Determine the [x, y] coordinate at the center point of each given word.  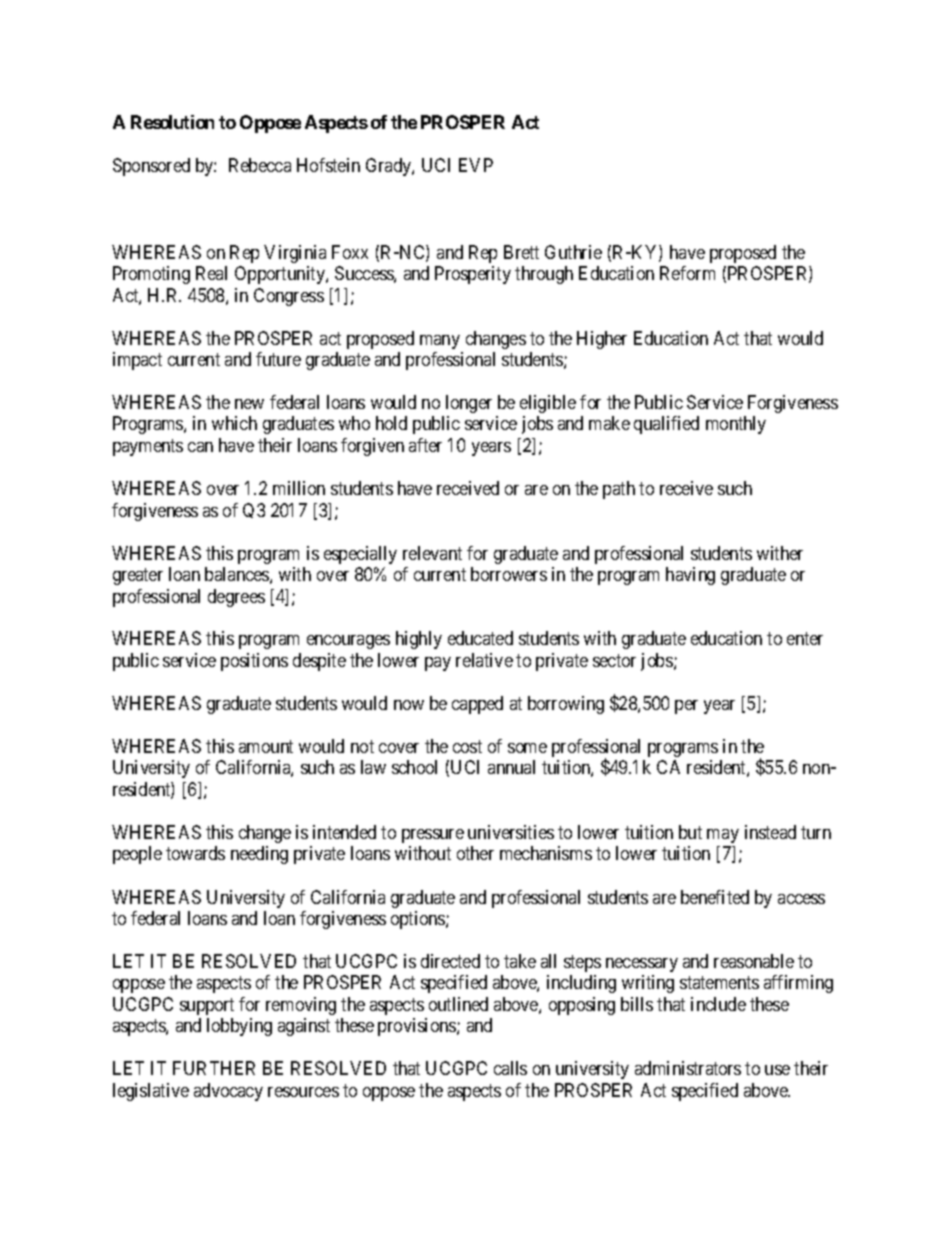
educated [480, 638]
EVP [476, 165]
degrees [236, 598]
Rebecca [260, 165]
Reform [687, 273]
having [690, 576]
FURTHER [214, 1068]
